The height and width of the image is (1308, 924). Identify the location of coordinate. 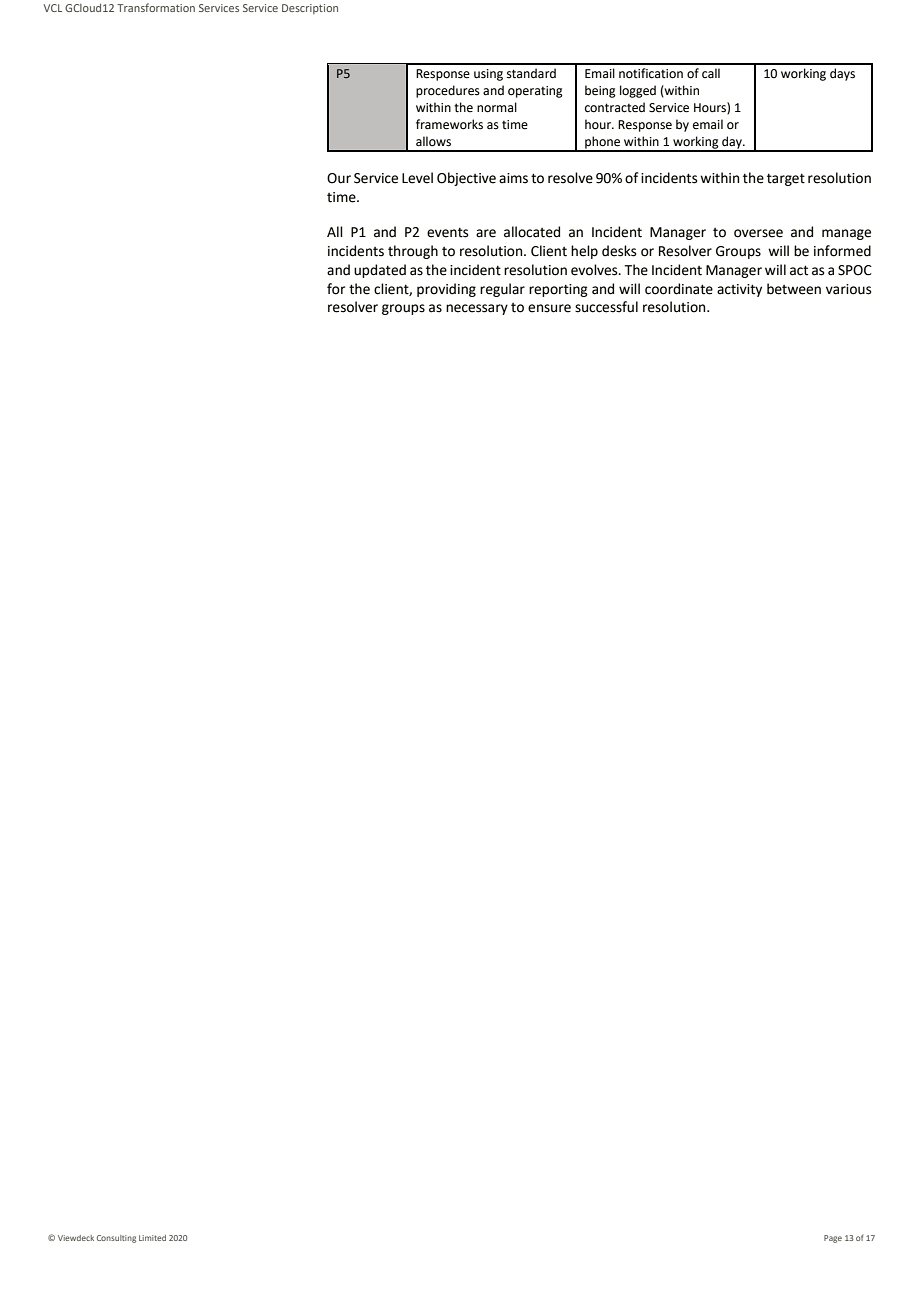
(679, 289).
